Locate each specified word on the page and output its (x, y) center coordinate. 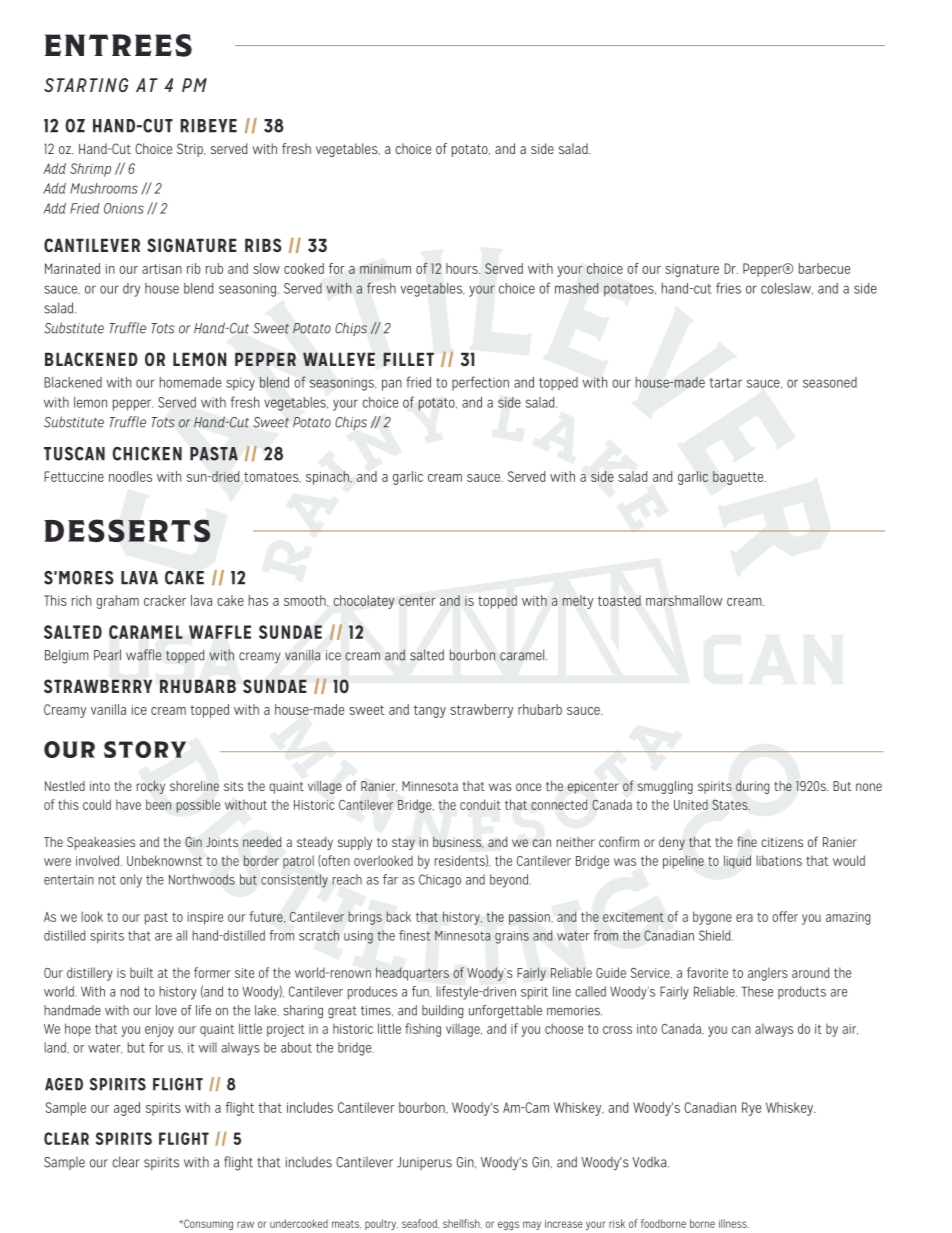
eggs (508, 1225)
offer (785, 916)
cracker (165, 600)
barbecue (824, 268)
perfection (480, 383)
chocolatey (363, 602)
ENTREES (118, 45)
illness (734, 1223)
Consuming (207, 1224)
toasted (619, 600)
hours (463, 268)
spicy (240, 384)
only (131, 881)
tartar (726, 383)
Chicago (440, 881)
